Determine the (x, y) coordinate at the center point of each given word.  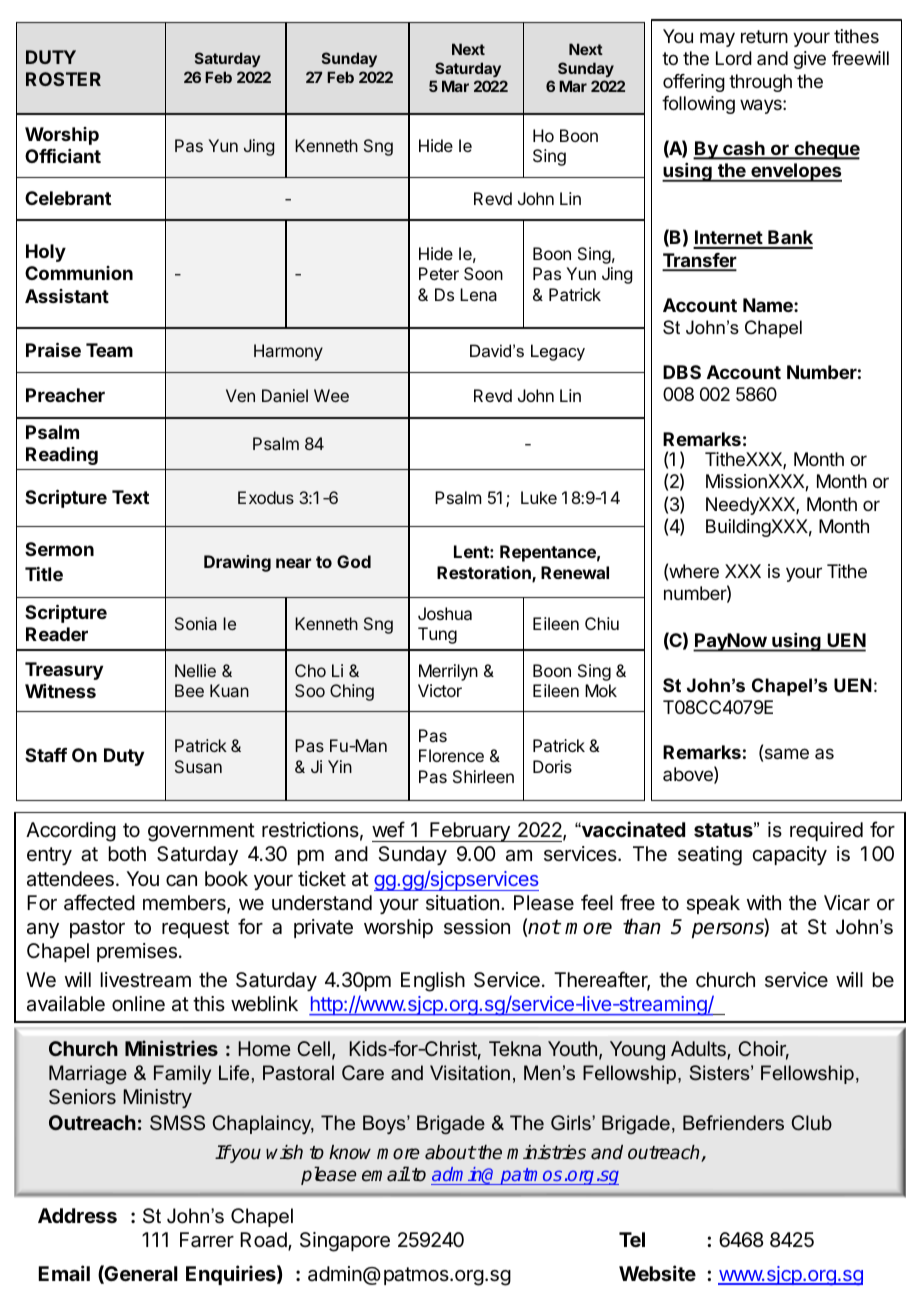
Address (77, 1216)
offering (694, 83)
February (470, 832)
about (450, 1152)
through (760, 83)
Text (130, 497)
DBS (682, 372)
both (127, 853)
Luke (539, 497)
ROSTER (63, 79)
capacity (789, 855)
